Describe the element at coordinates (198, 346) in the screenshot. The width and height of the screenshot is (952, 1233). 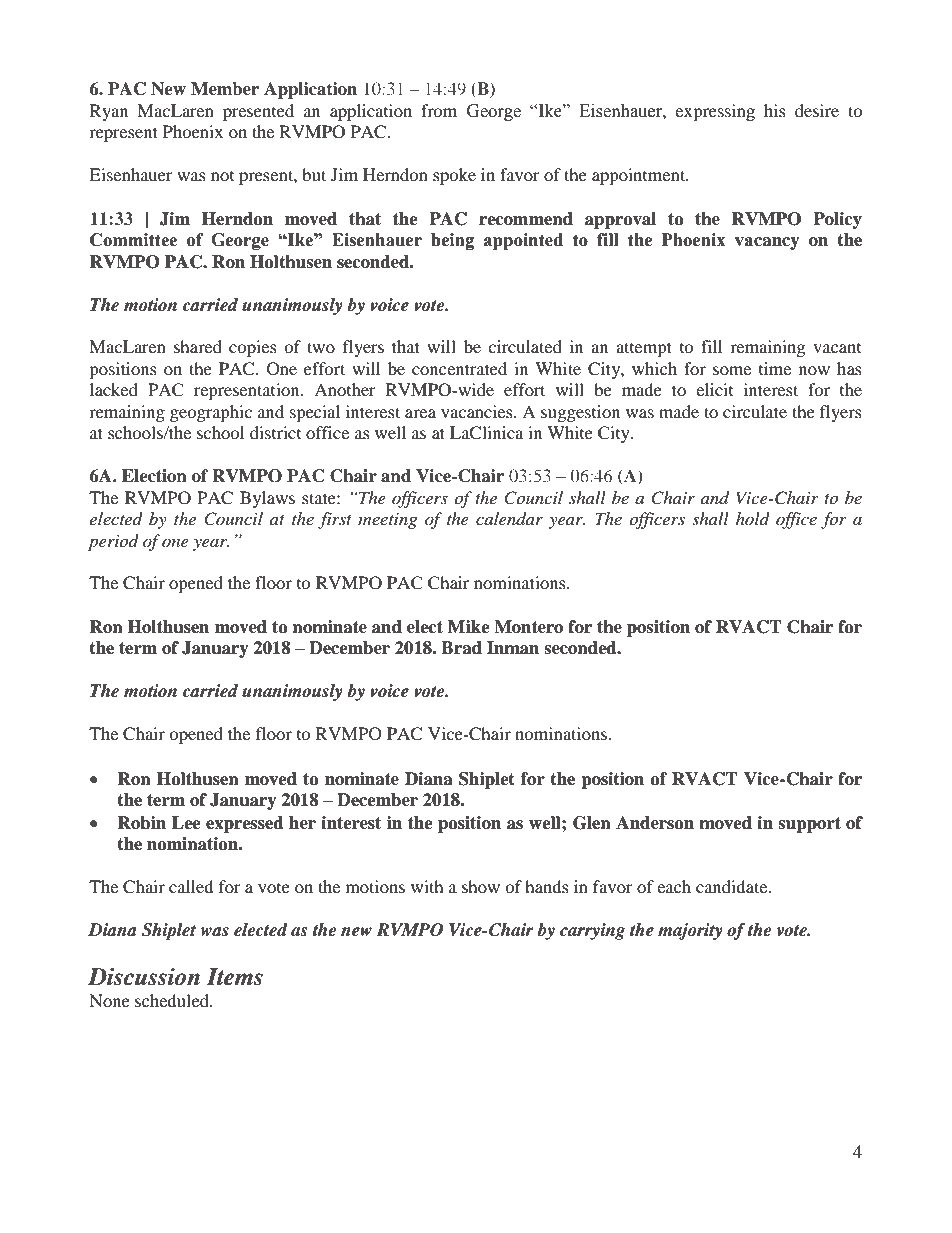
I see `shared` at that location.
